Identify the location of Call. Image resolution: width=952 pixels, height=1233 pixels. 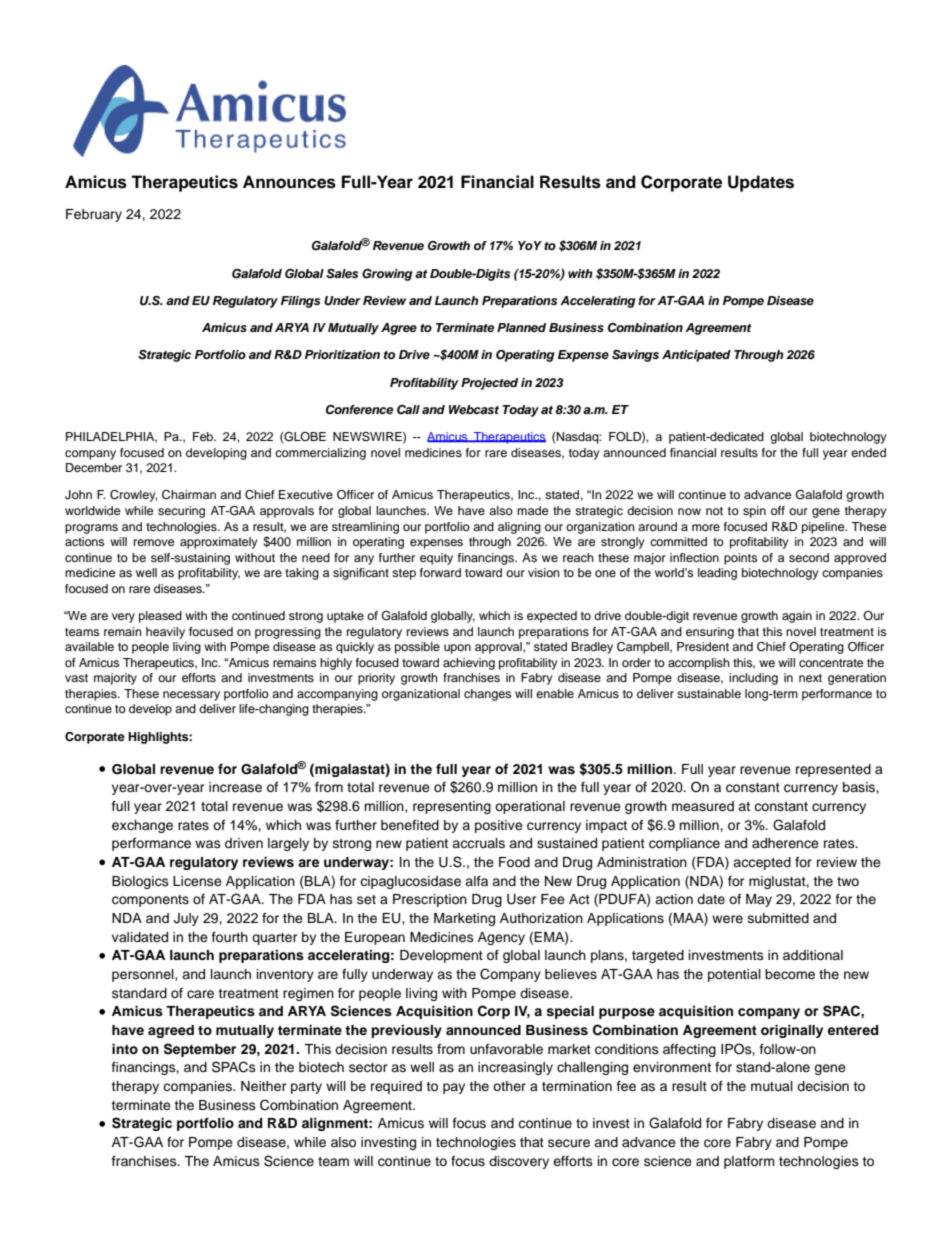
(408, 410).
